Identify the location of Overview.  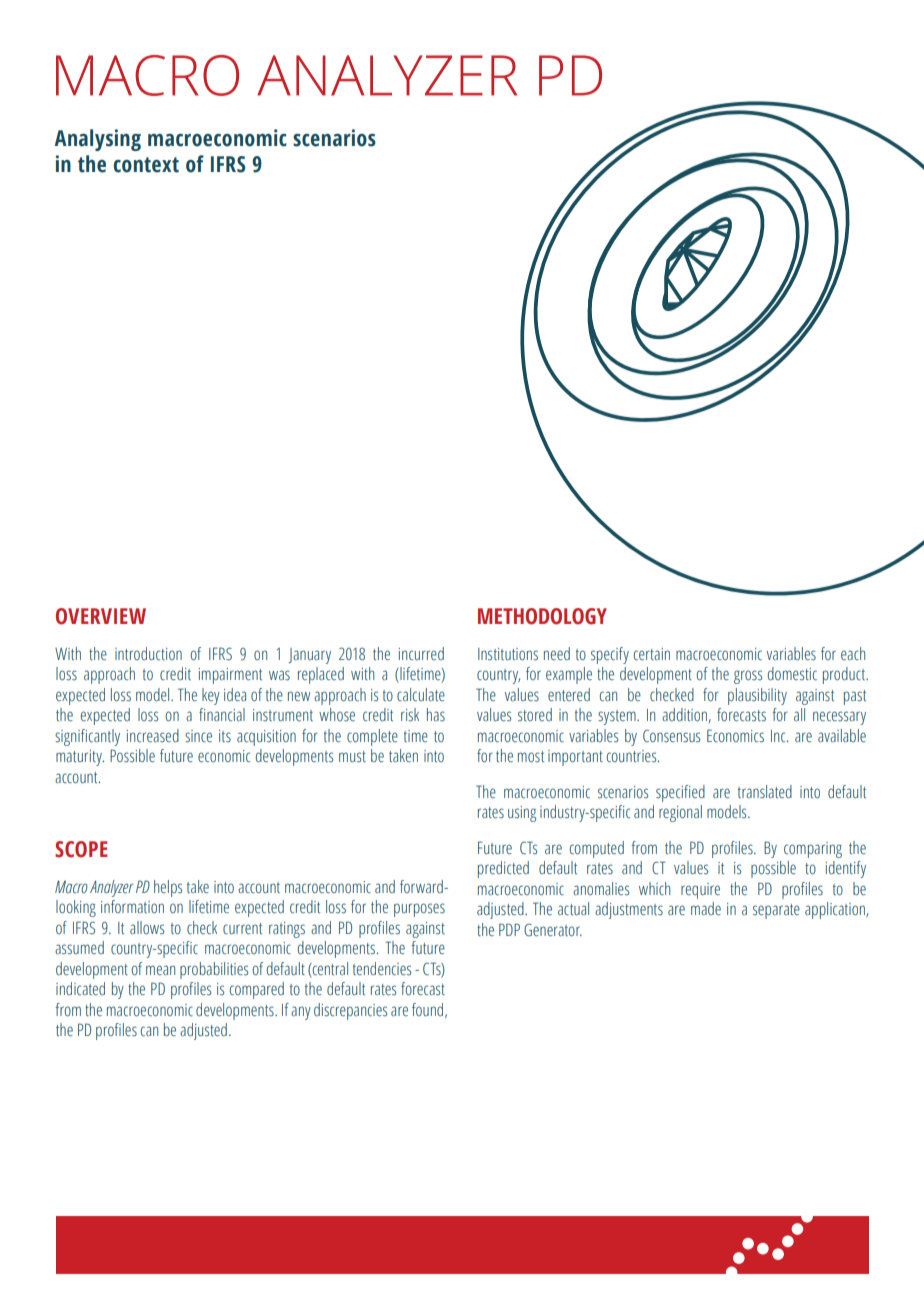
(101, 616).
